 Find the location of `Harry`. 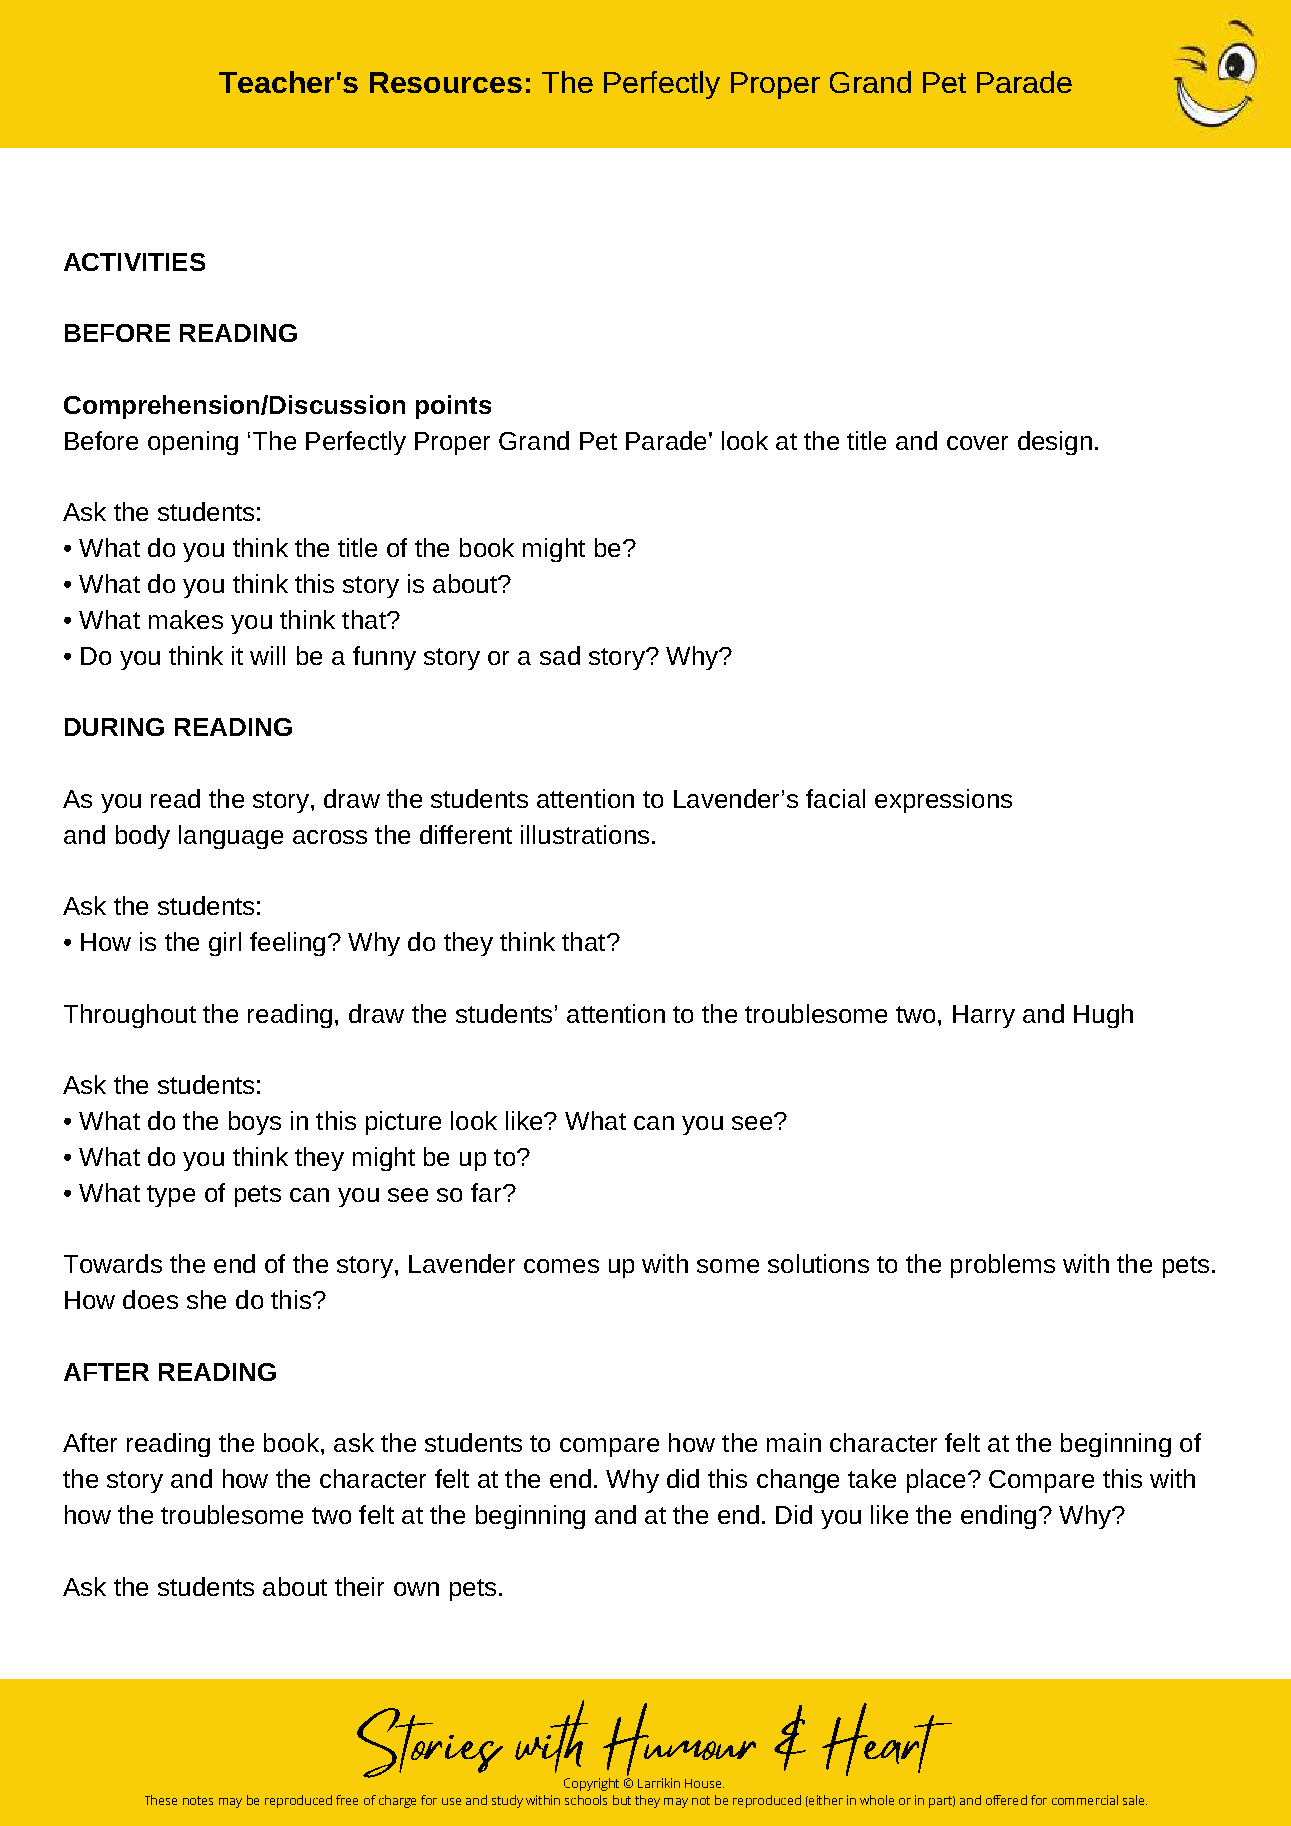

Harry is located at coordinates (984, 1016).
